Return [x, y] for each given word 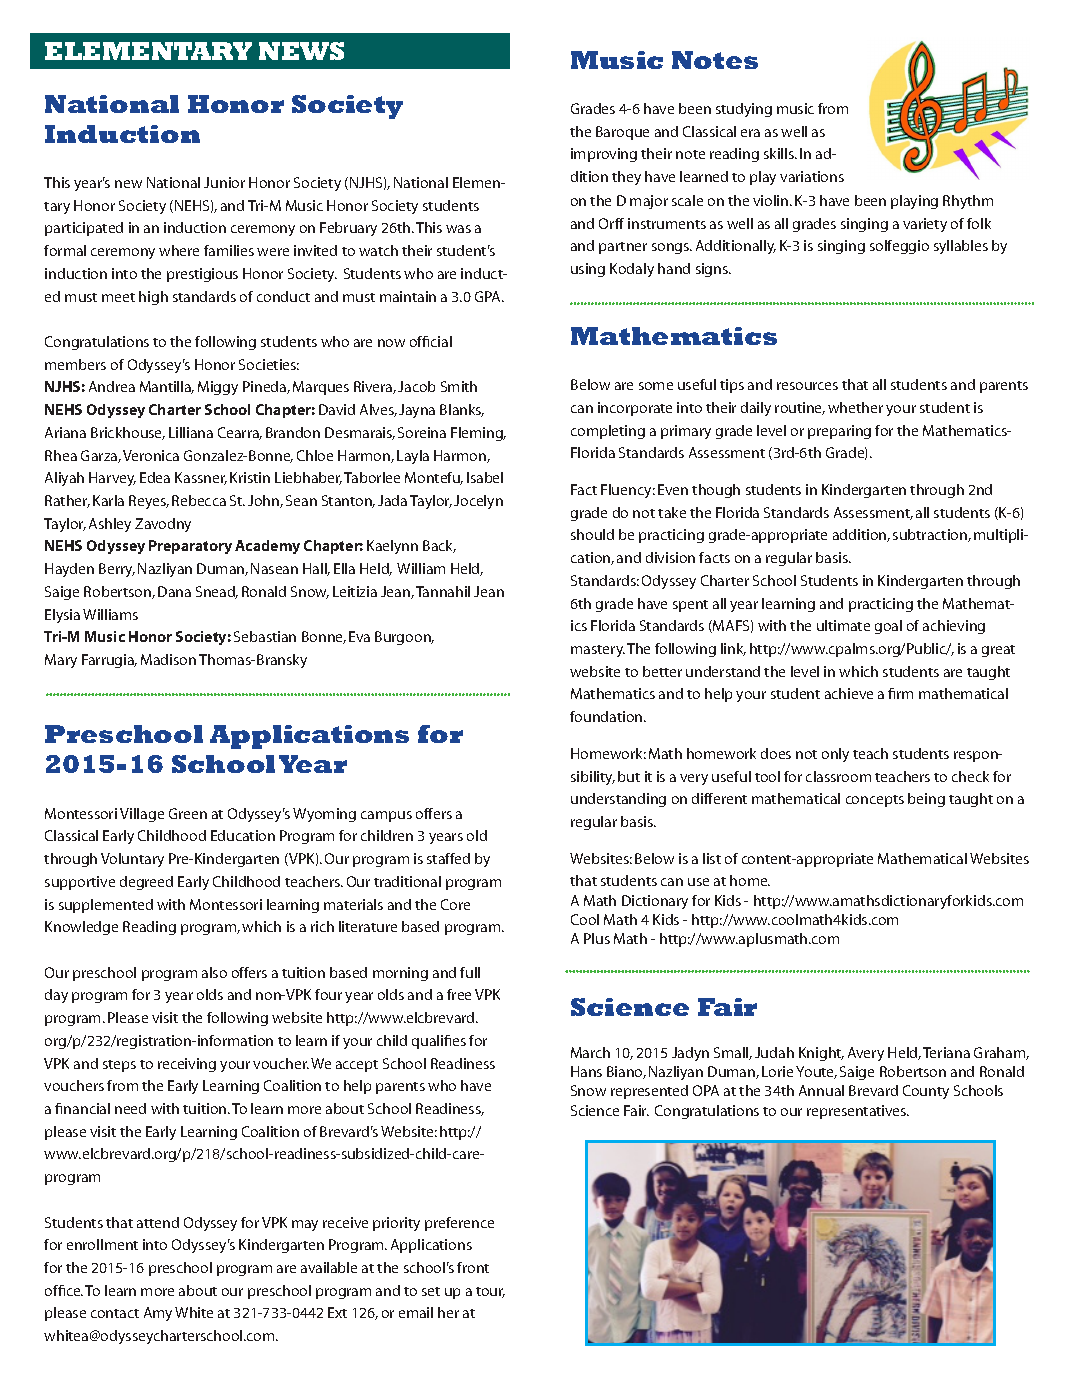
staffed [448, 858]
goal [888, 627]
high [153, 298]
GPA [489, 296]
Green [188, 813]
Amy [158, 1314]
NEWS [301, 51]
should [592, 534]
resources [807, 386]
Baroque [622, 133]
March [590, 1052]
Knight [821, 1054]
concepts [875, 801]
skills [780, 153]
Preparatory [190, 547]
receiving [187, 1065]
